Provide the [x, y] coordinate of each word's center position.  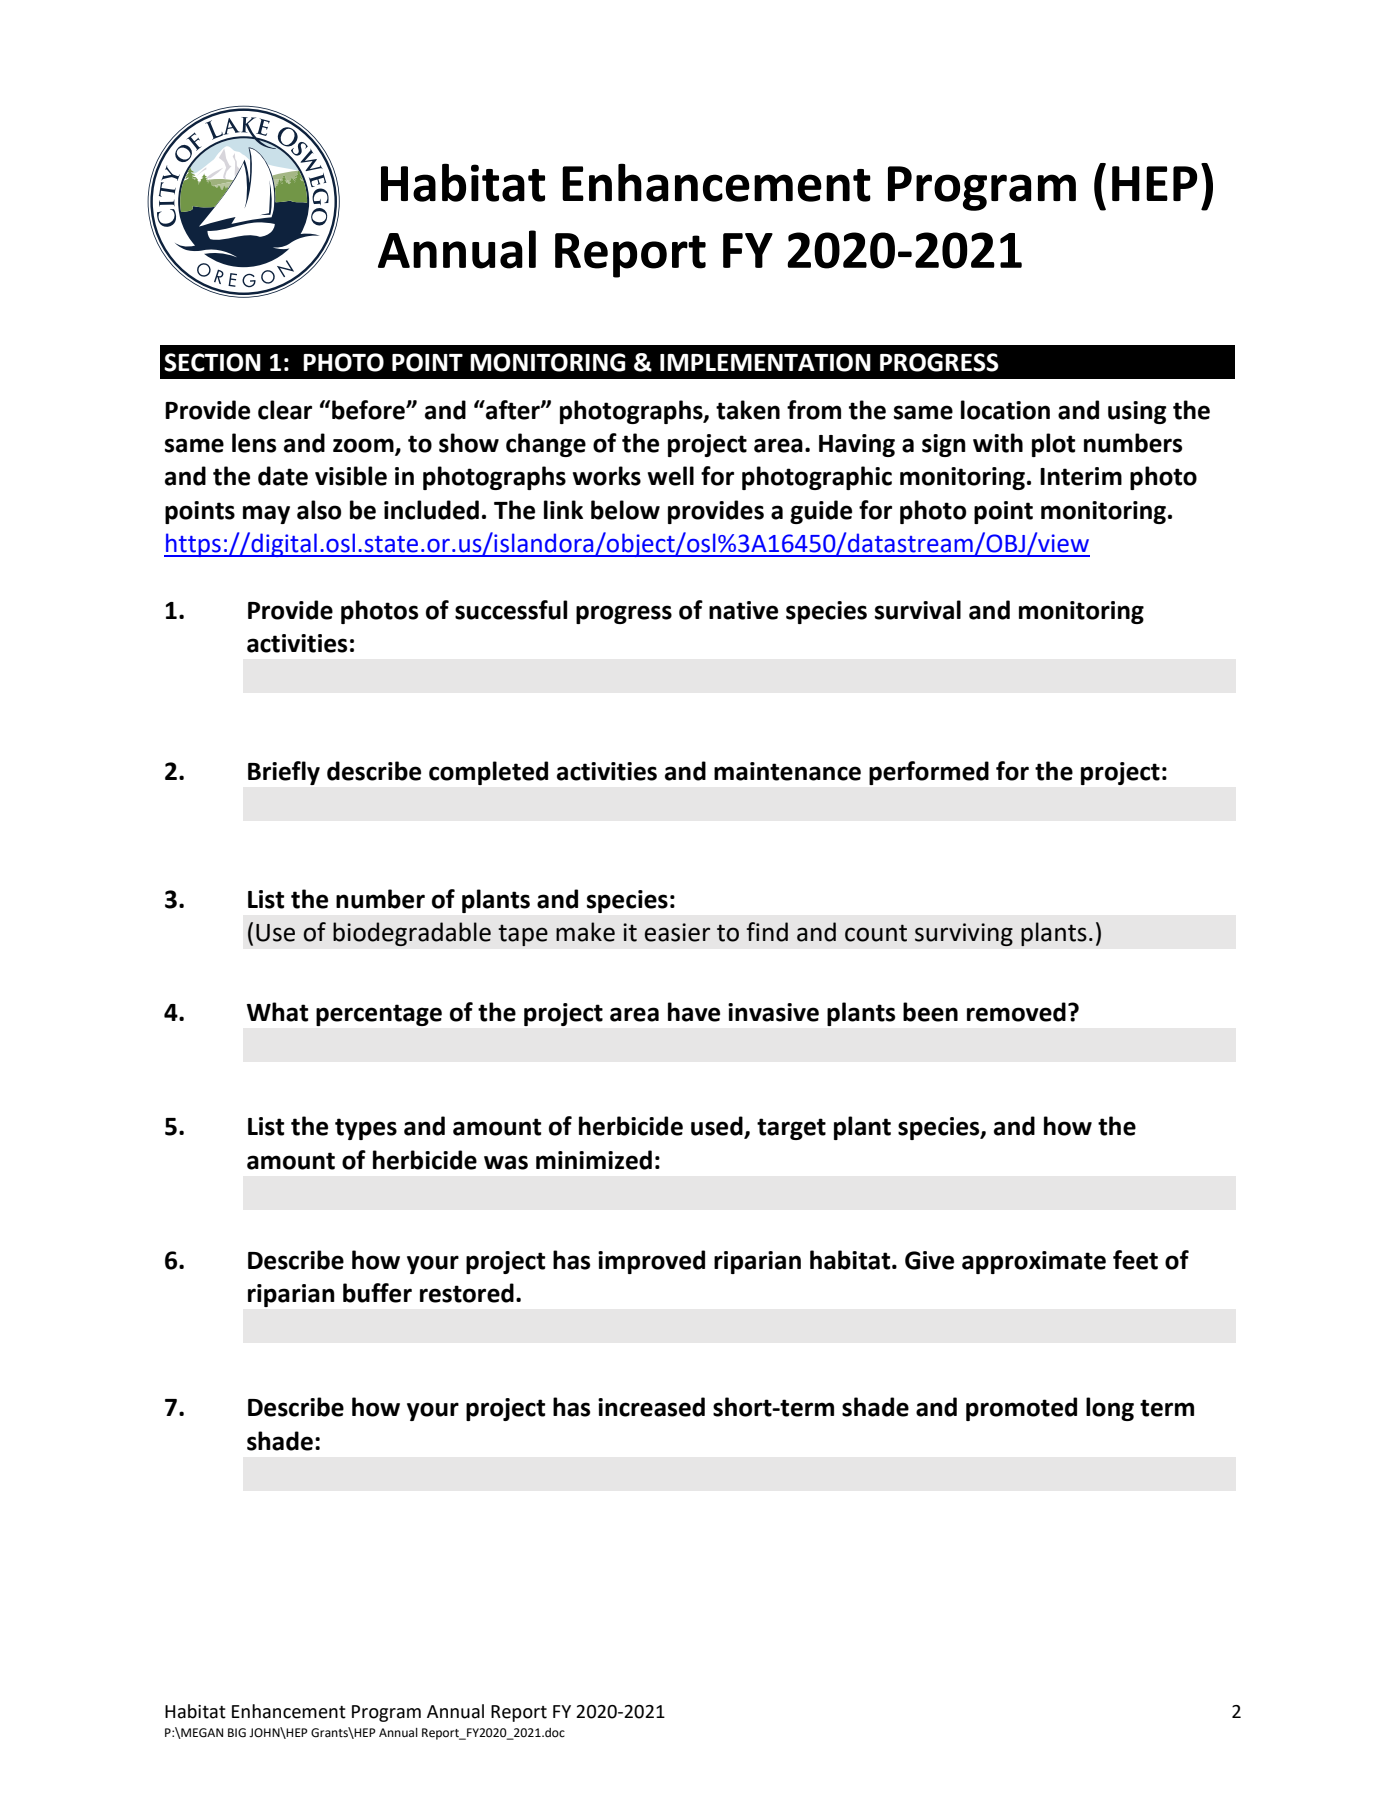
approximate [1034, 1262]
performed [929, 773]
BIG [237, 1733]
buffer [377, 1293]
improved [651, 1262]
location [1005, 410]
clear [285, 410]
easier [677, 932]
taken [748, 410]
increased [651, 1407]
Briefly [284, 773]
